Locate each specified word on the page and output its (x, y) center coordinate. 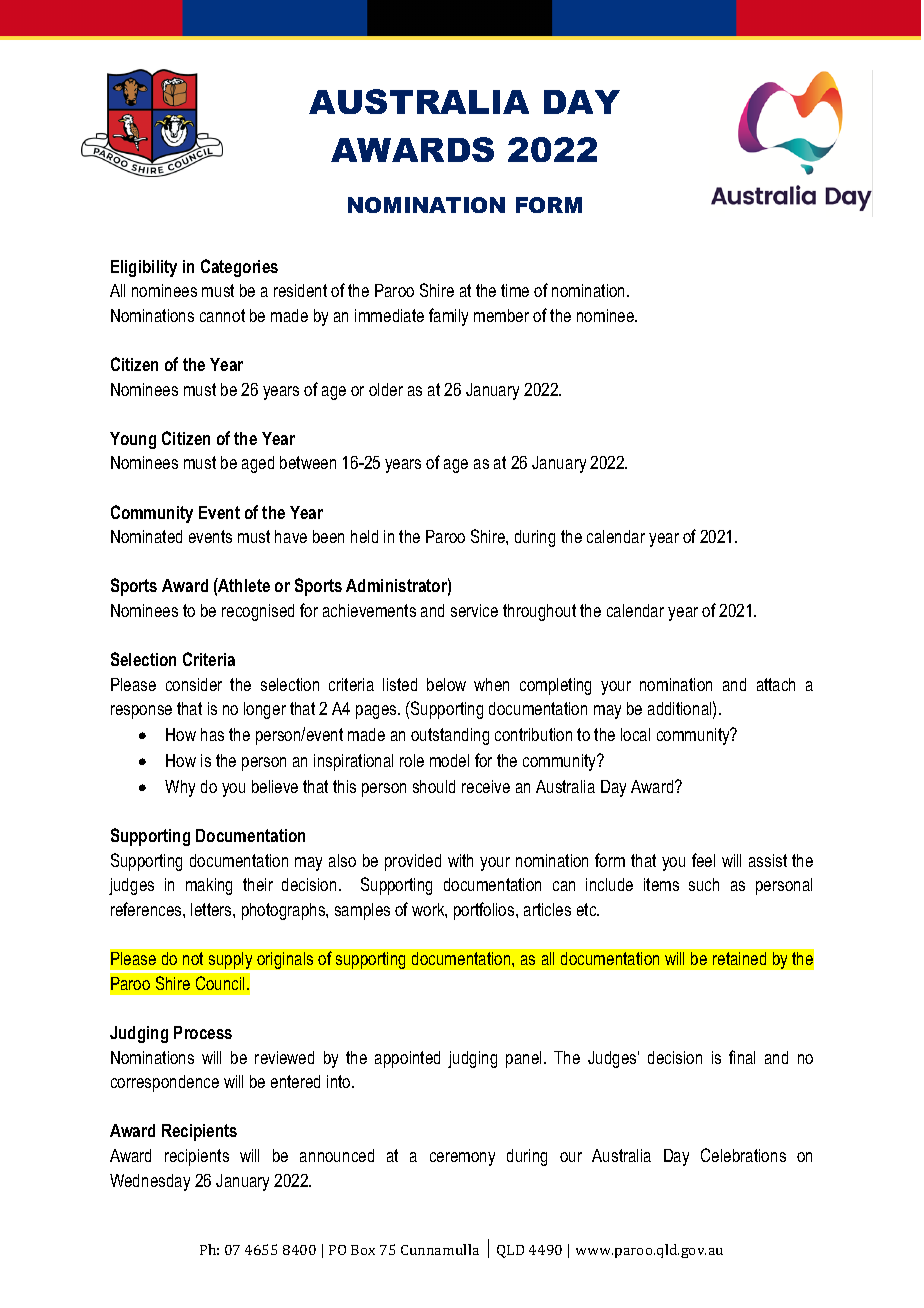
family (448, 317)
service (474, 610)
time (515, 290)
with (460, 860)
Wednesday (150, 1182)
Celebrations (743, 1155)
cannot (222, 315)
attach (776, 684)
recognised (258, 612)
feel (703, 860)
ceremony (462, 1159)
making (209, 886)
